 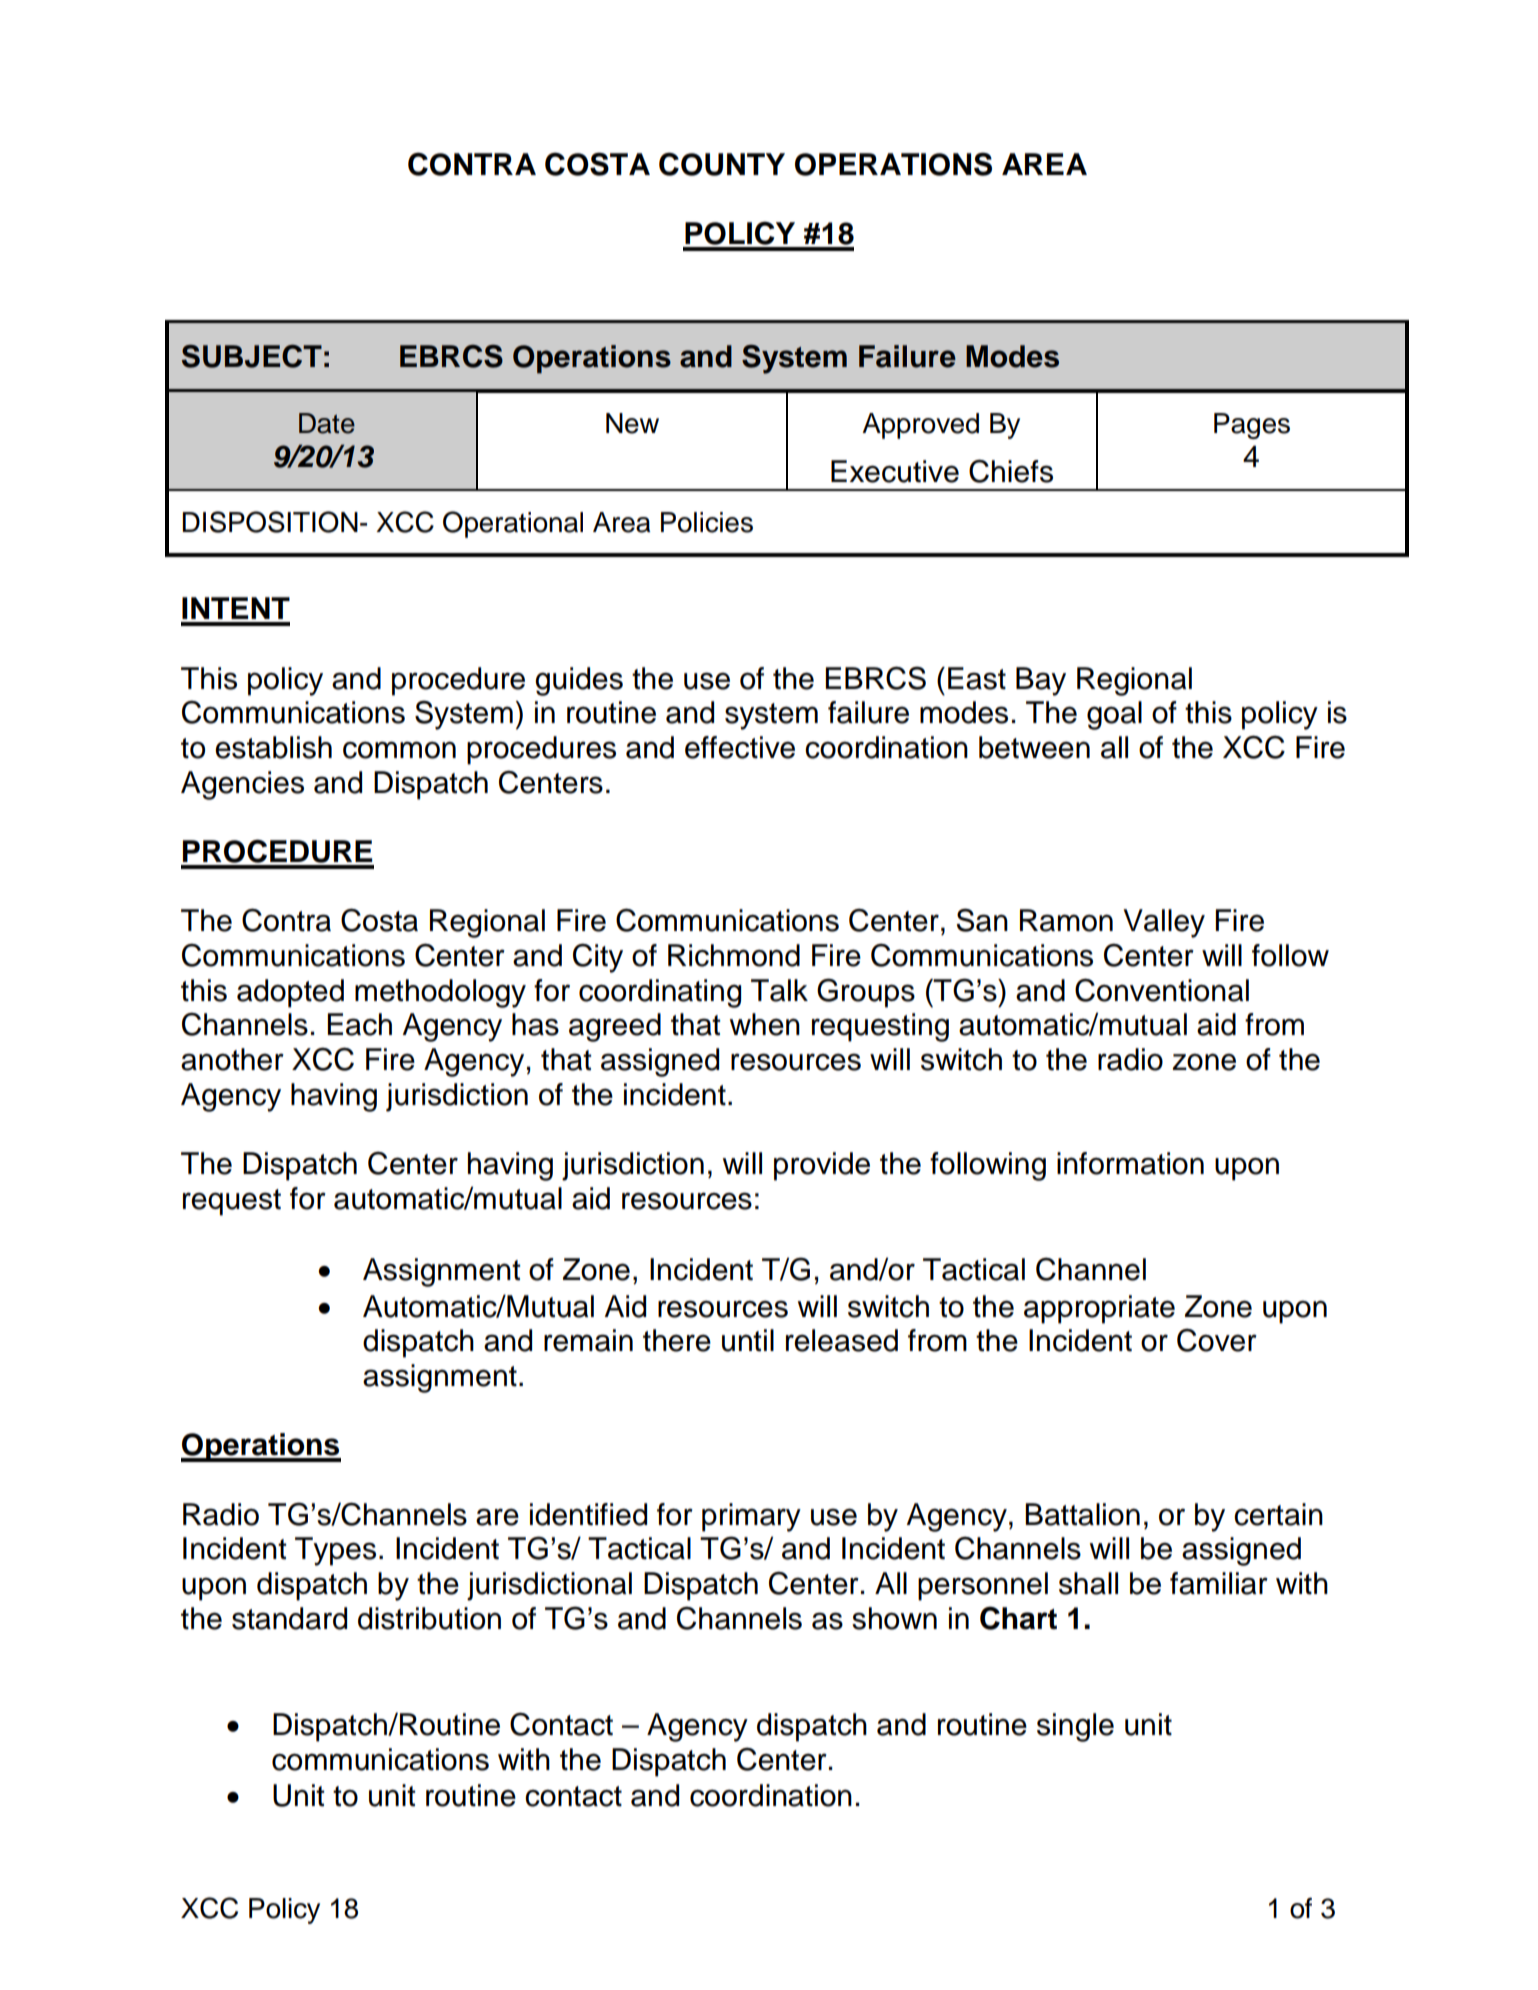 What do you see at coordinates (1252, 426) in the screenshot?
I see `Pages` at bounding box center [1252, 426].
